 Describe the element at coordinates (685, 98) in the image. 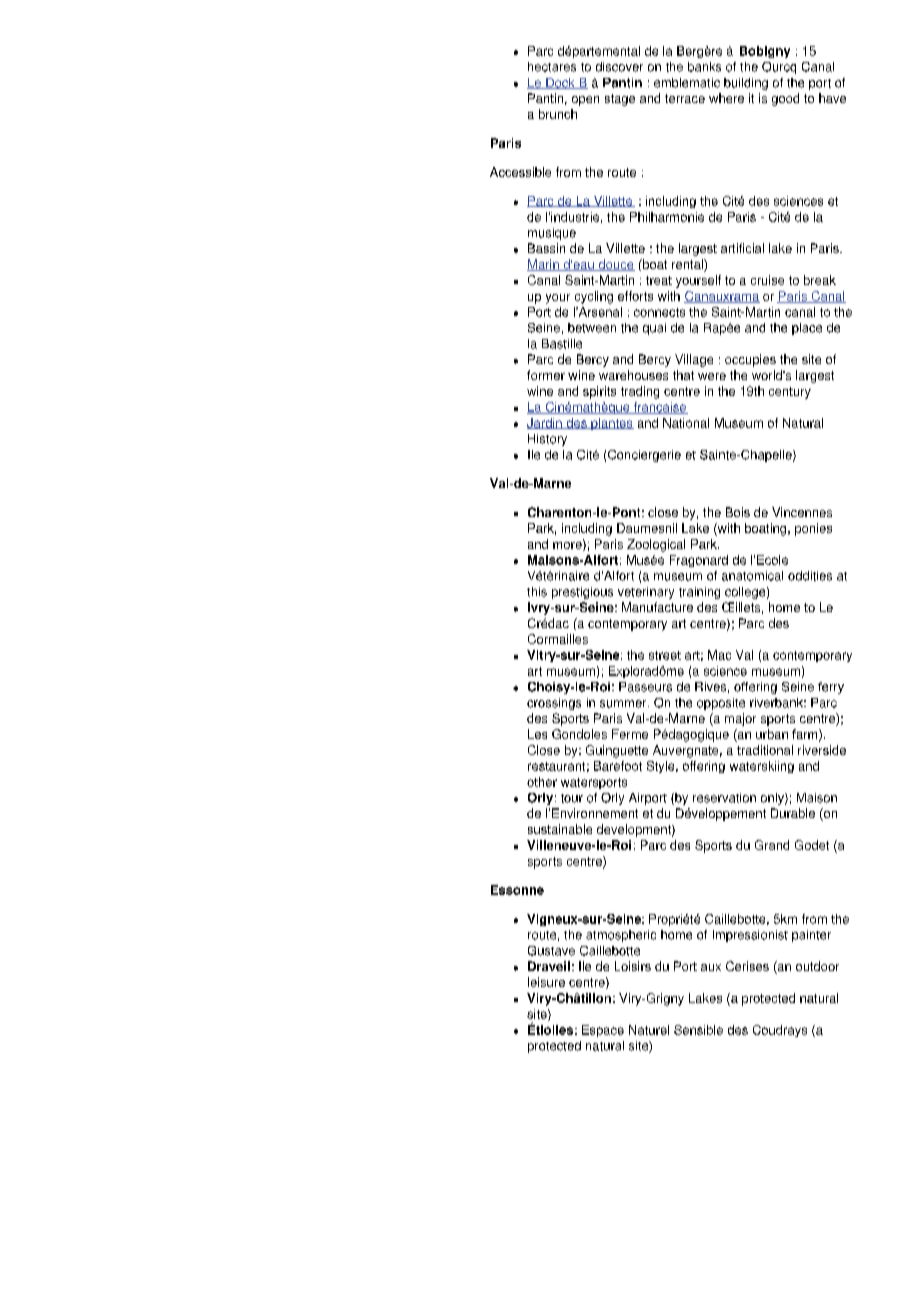

I see `terrace` at that location.
